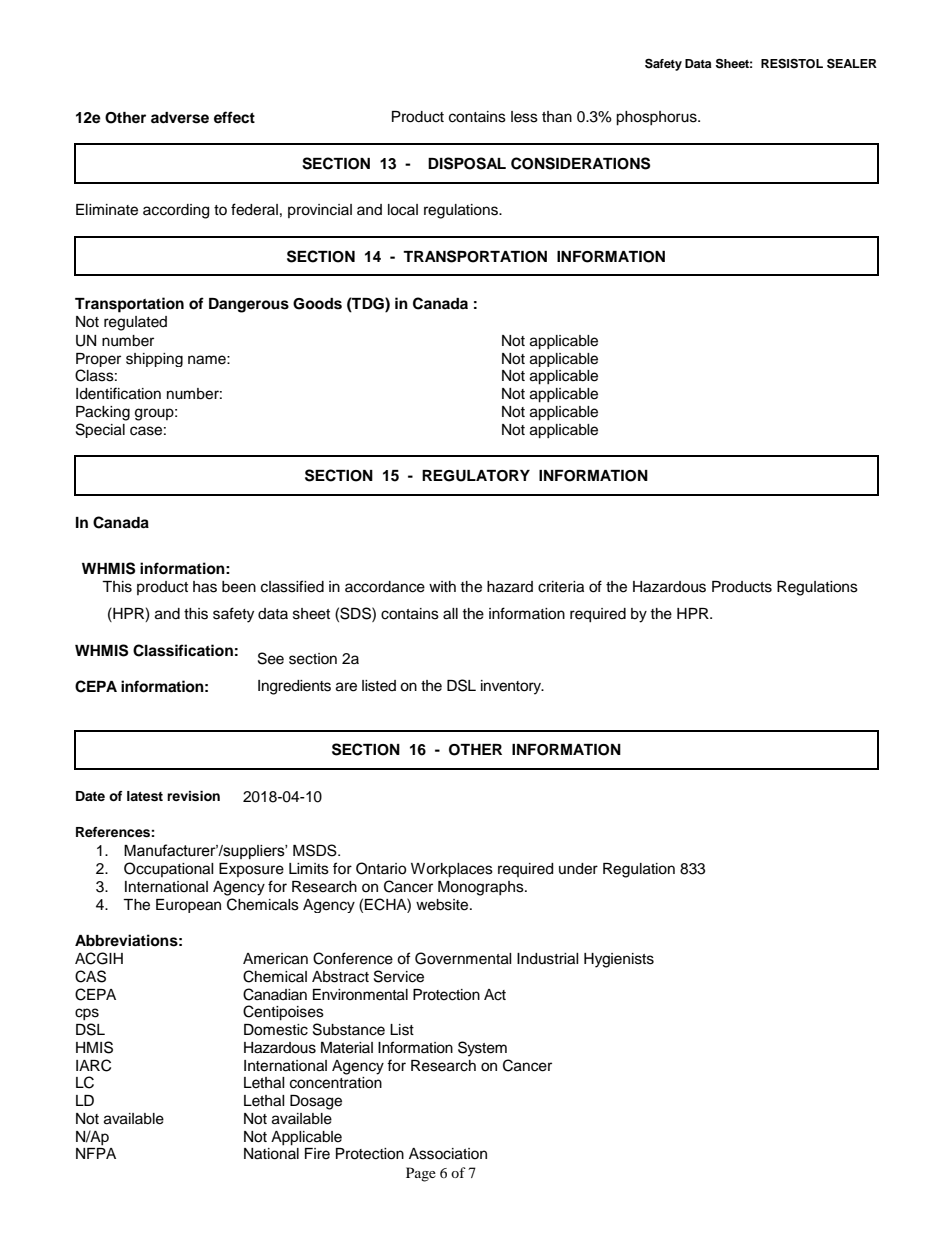 This screenshot has height=1233, width=952. Describe the element at coordinates (482, 888) in the screenshot. I see `Monographs` at that location.
